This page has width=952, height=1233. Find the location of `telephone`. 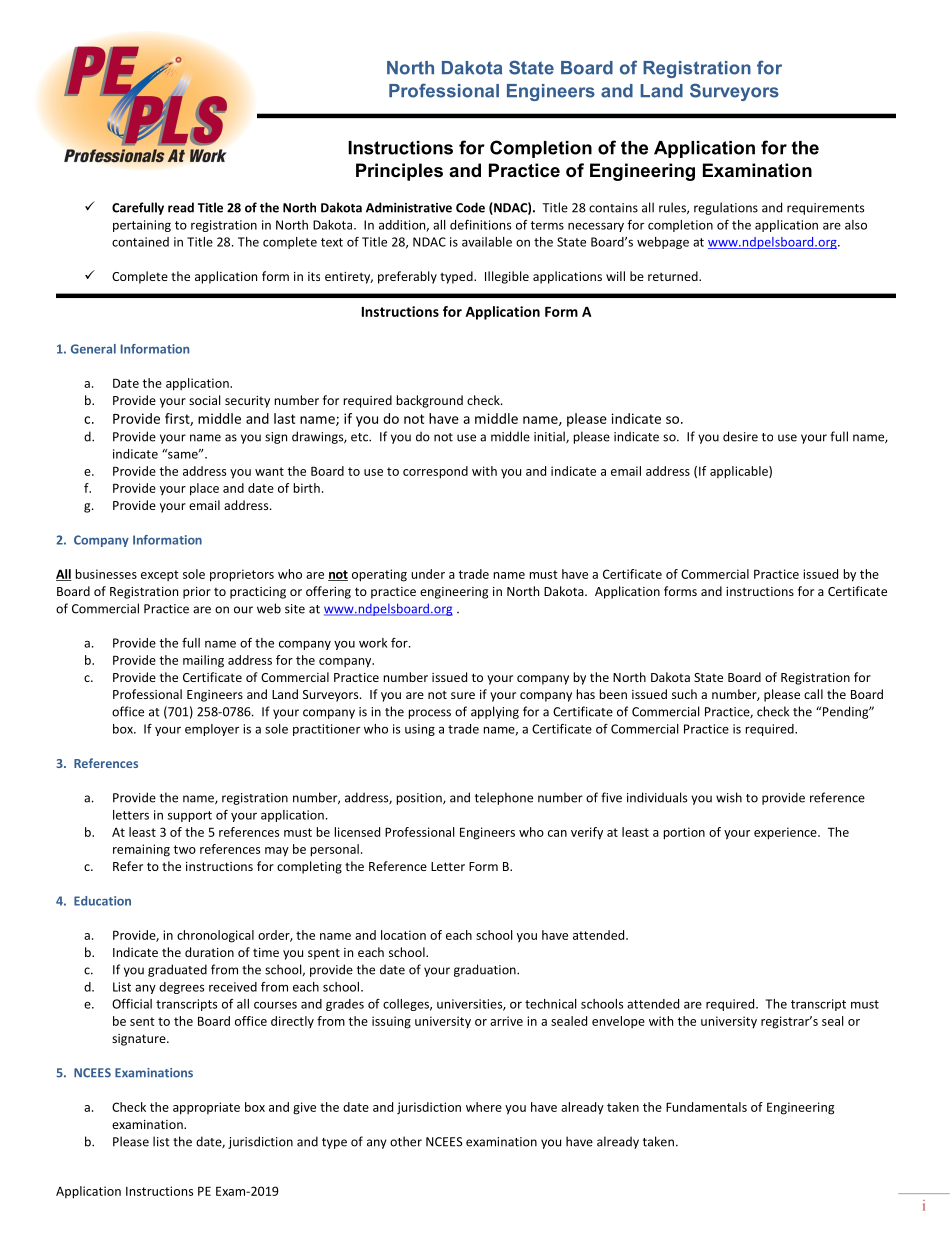

telephone is located at coordinates (504, 798).
